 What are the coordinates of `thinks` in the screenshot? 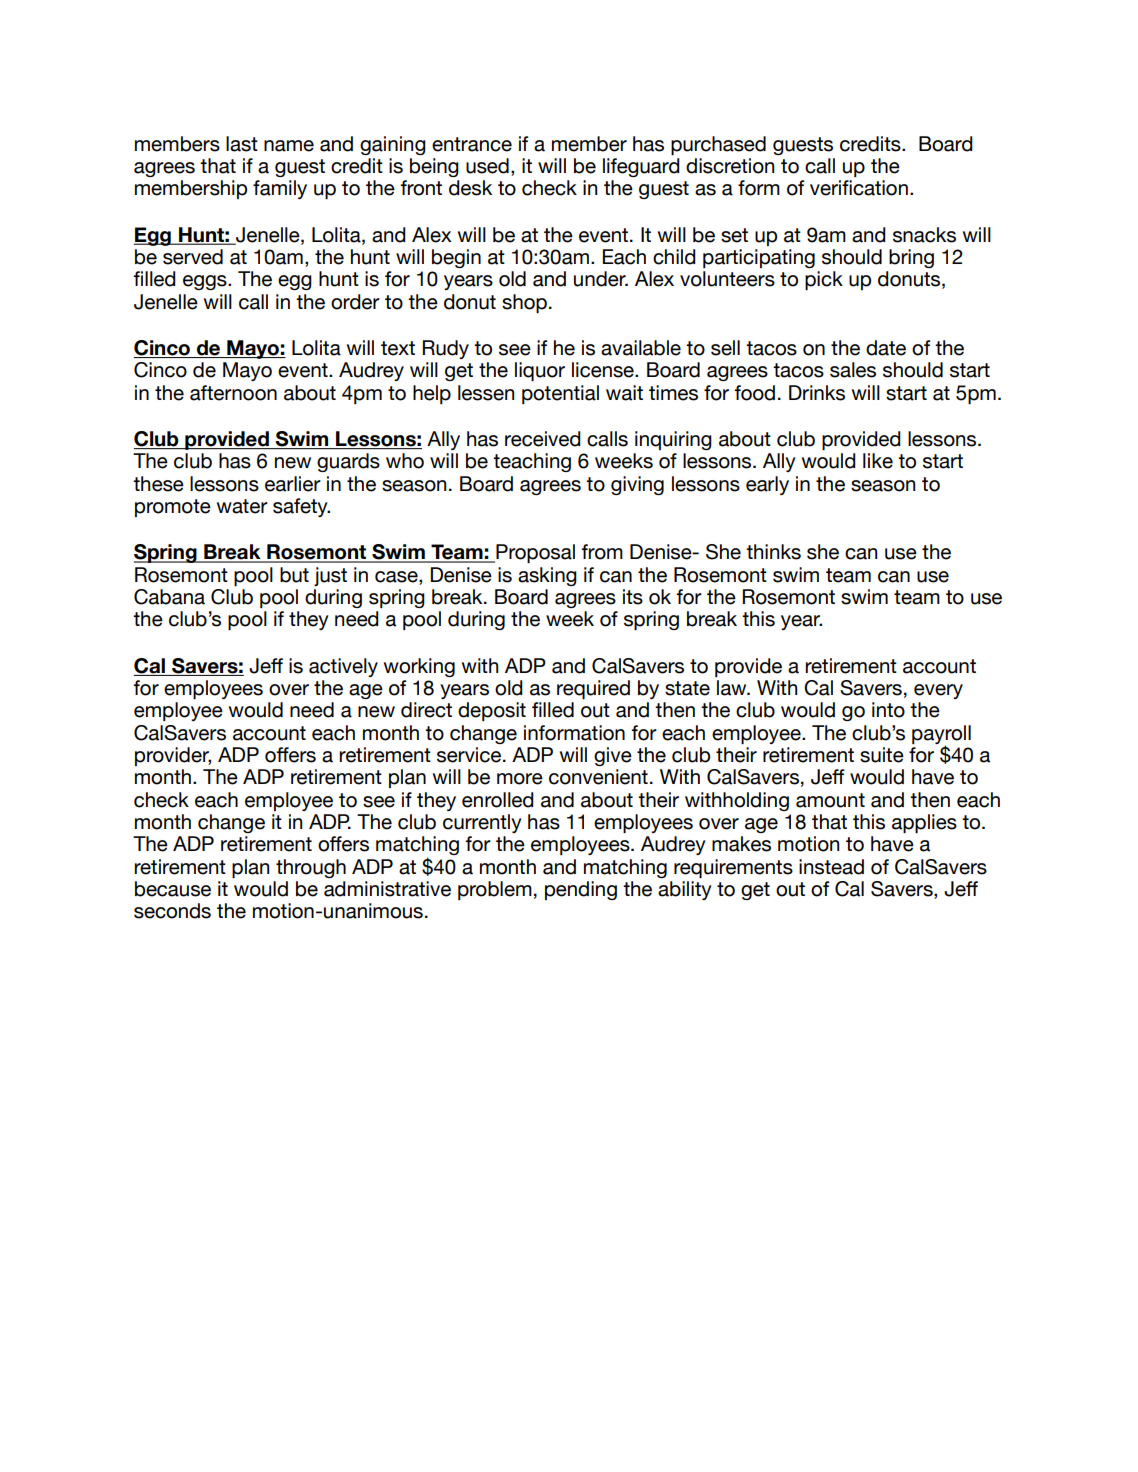 It's located at (773, 552).
